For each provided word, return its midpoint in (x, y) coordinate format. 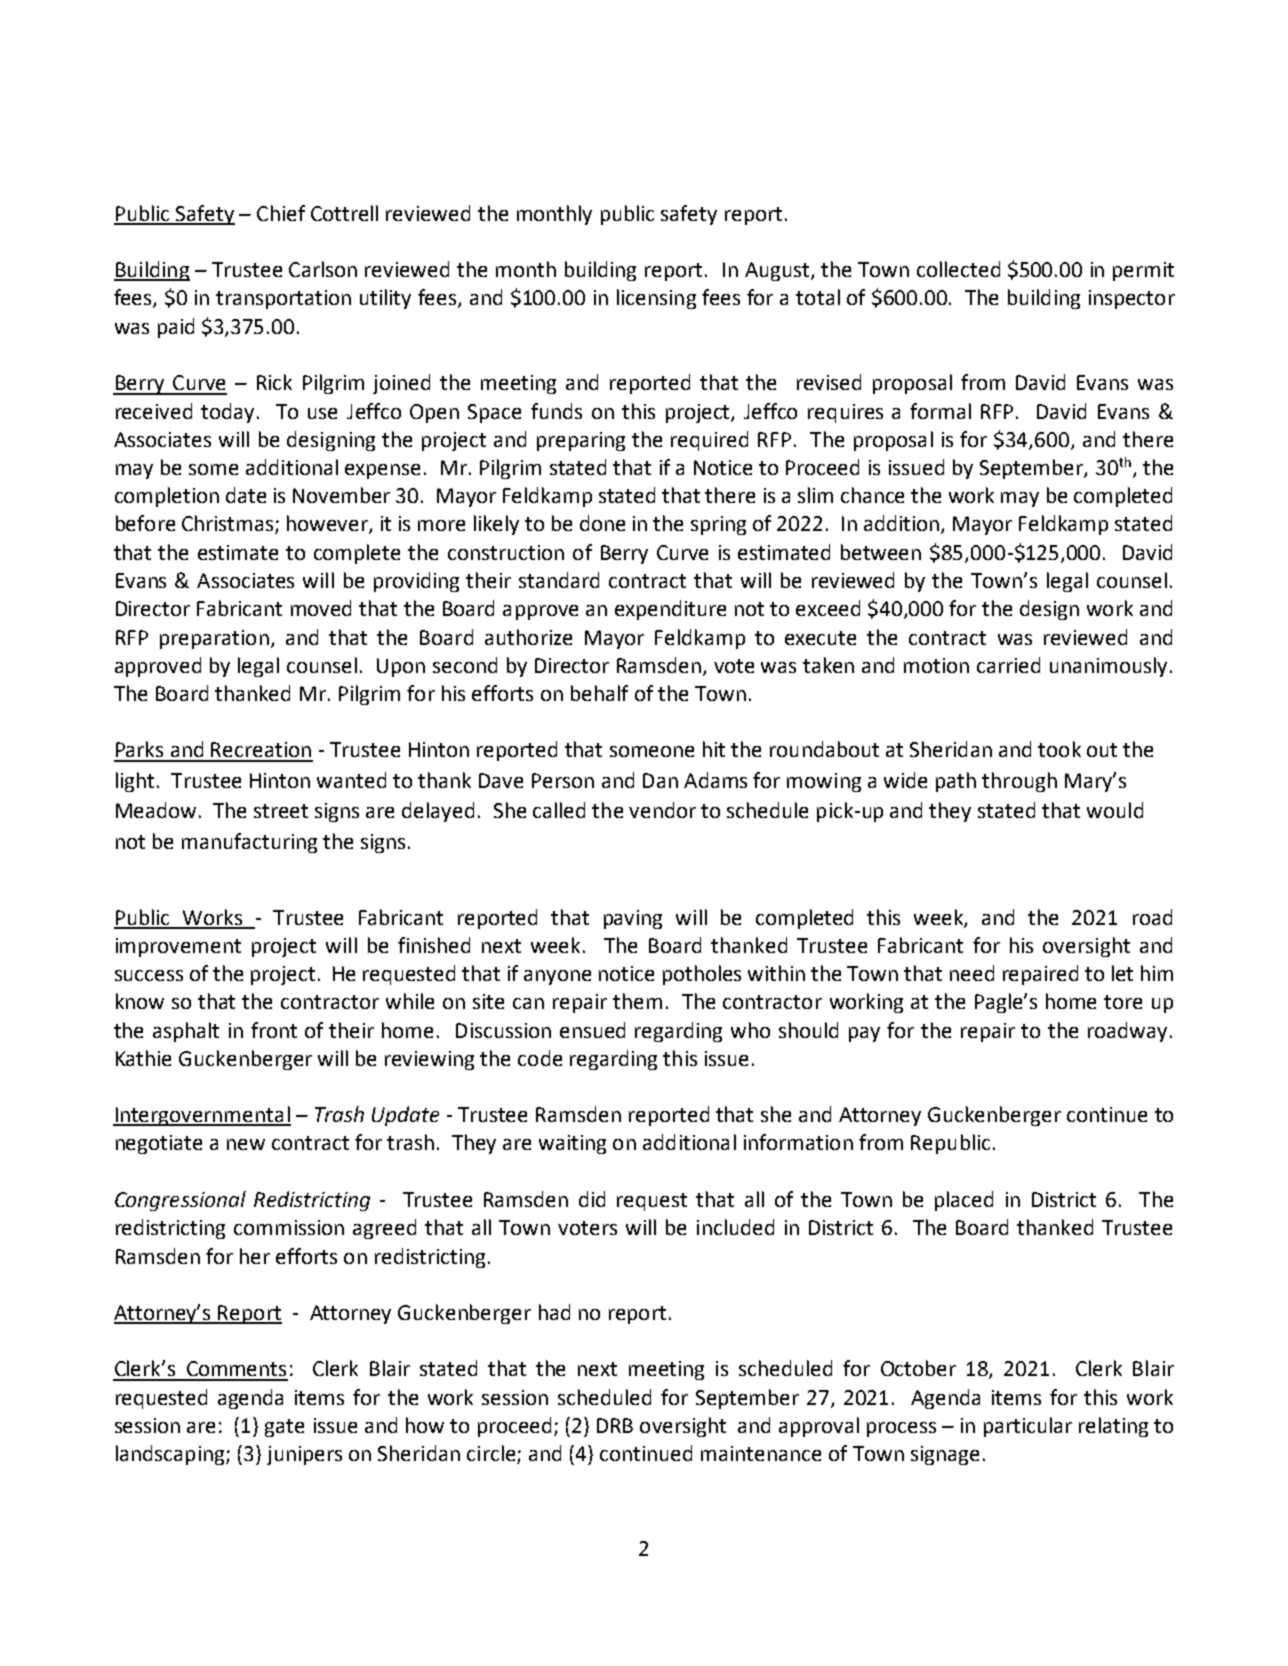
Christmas (229, 524)
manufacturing (249, 843)
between (881, 552)
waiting (572, 1144)
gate (284, 1428)
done (602, 523)
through (1019, 782)
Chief (281, 213)
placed (964, 1201)
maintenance (761, 1453)
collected (958, 269)
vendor (662, 810)
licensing (656, 299)
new (246, 1144)
